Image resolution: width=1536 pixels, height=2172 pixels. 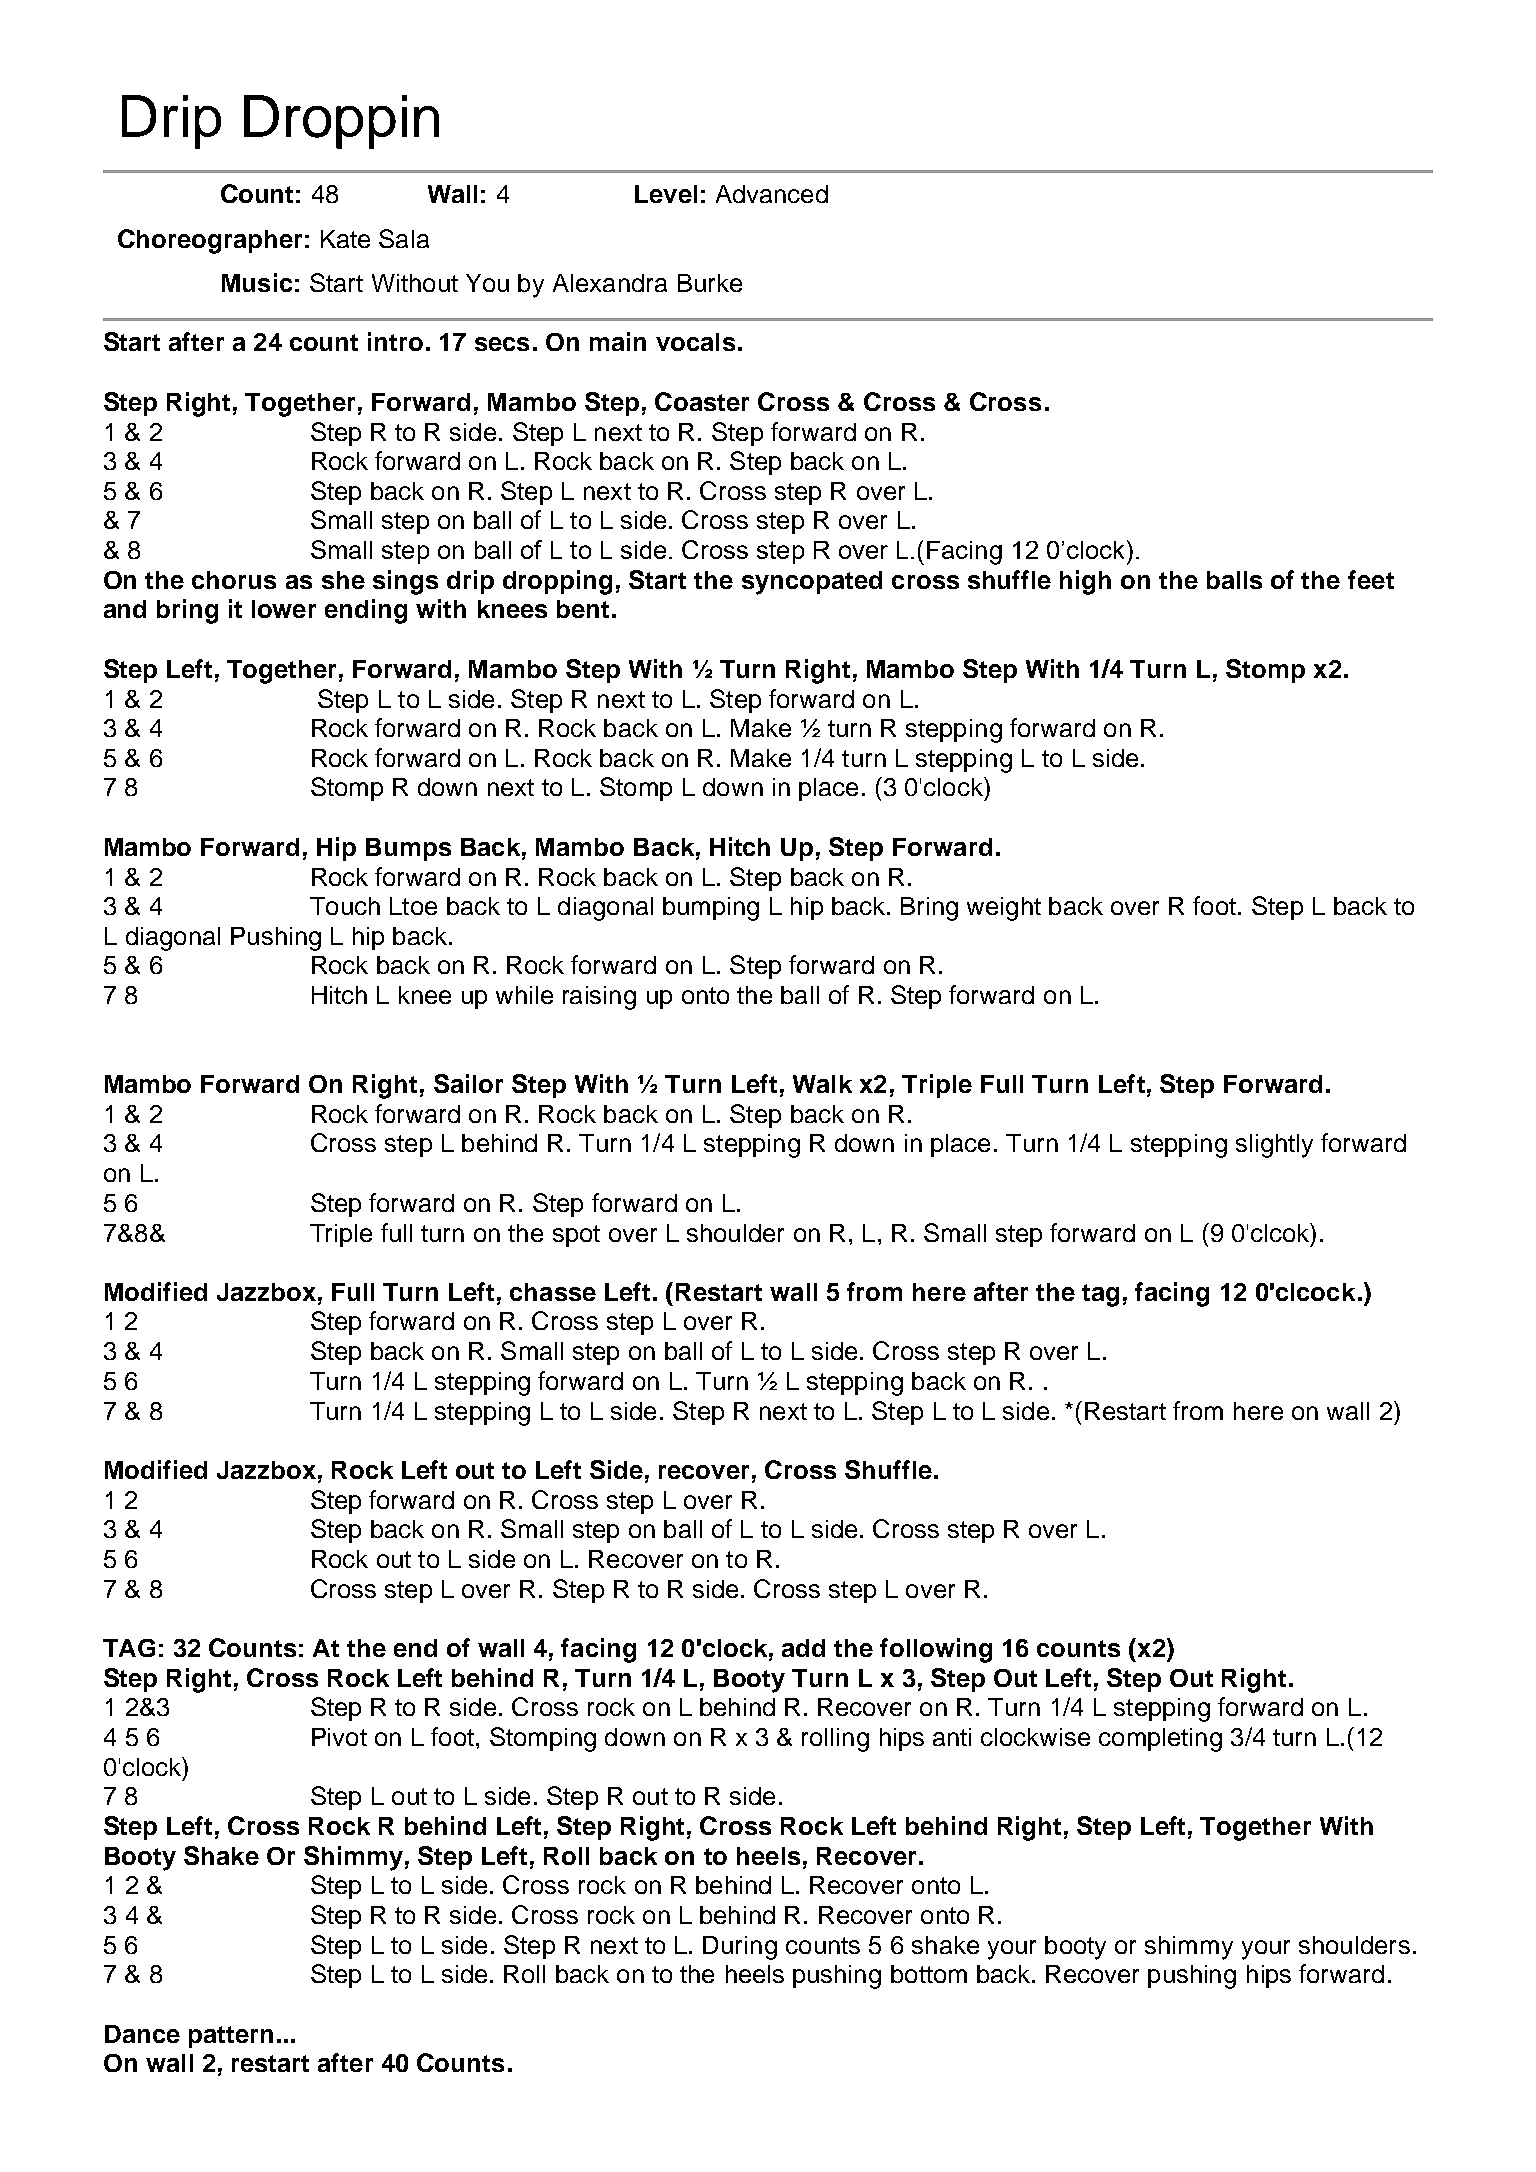 I want to click on weight, so click(x=1004, y=909).
